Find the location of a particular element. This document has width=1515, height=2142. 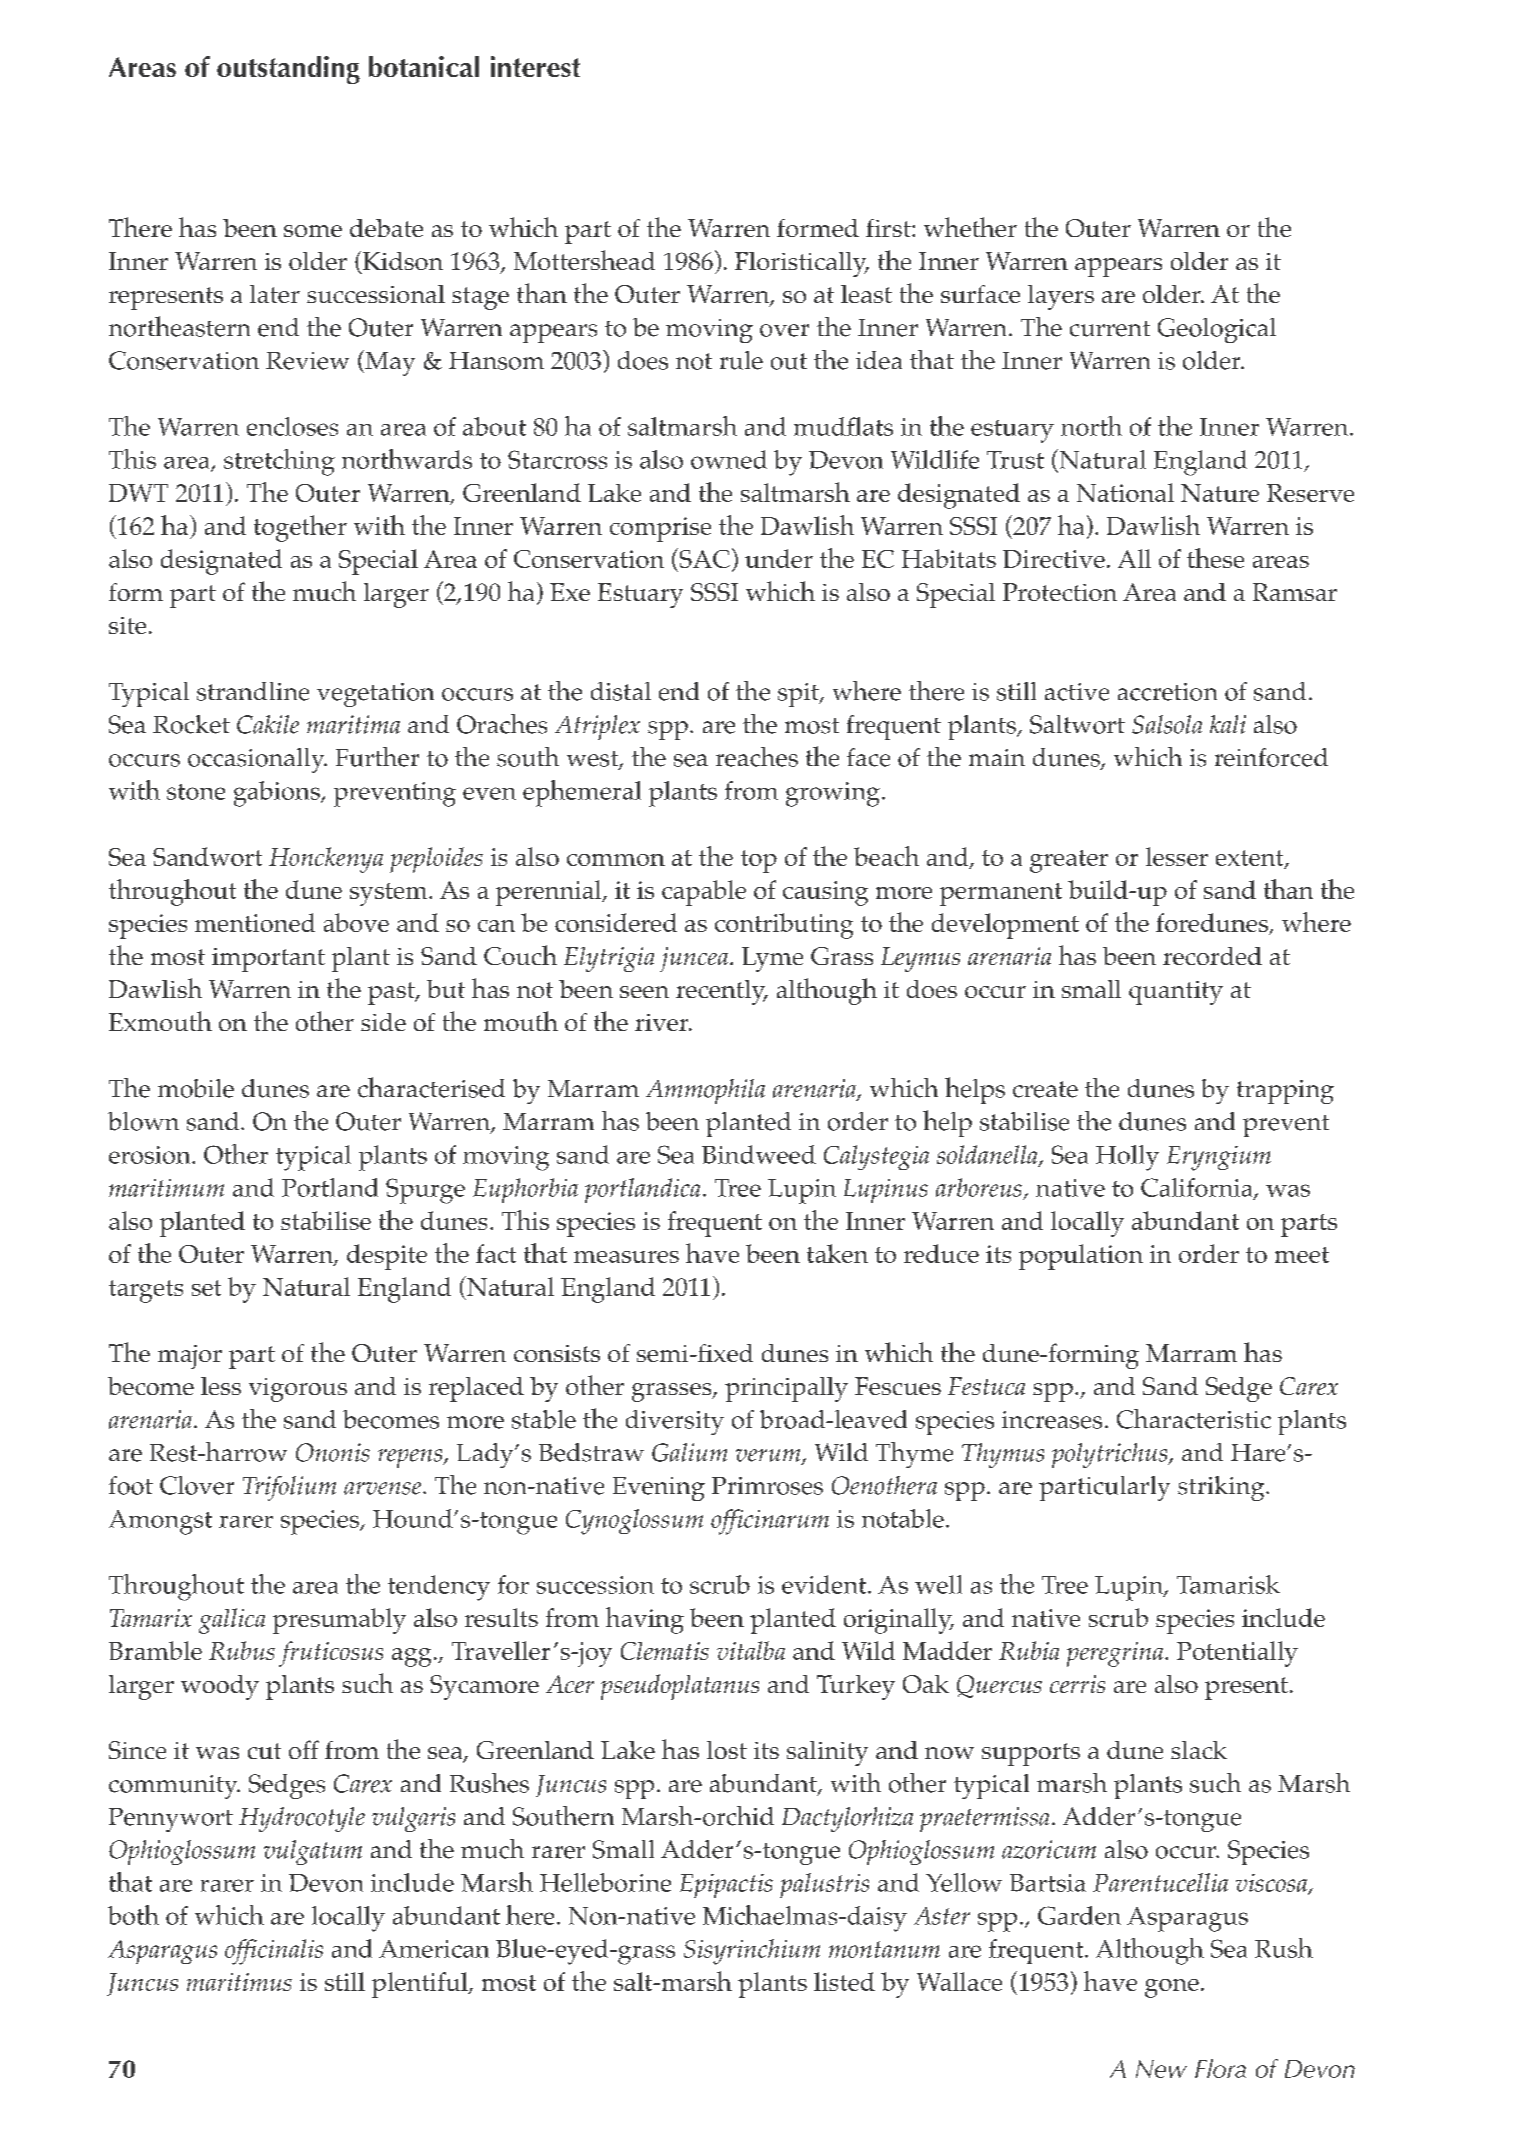

gone is located at coordinates (1172, 1988).
